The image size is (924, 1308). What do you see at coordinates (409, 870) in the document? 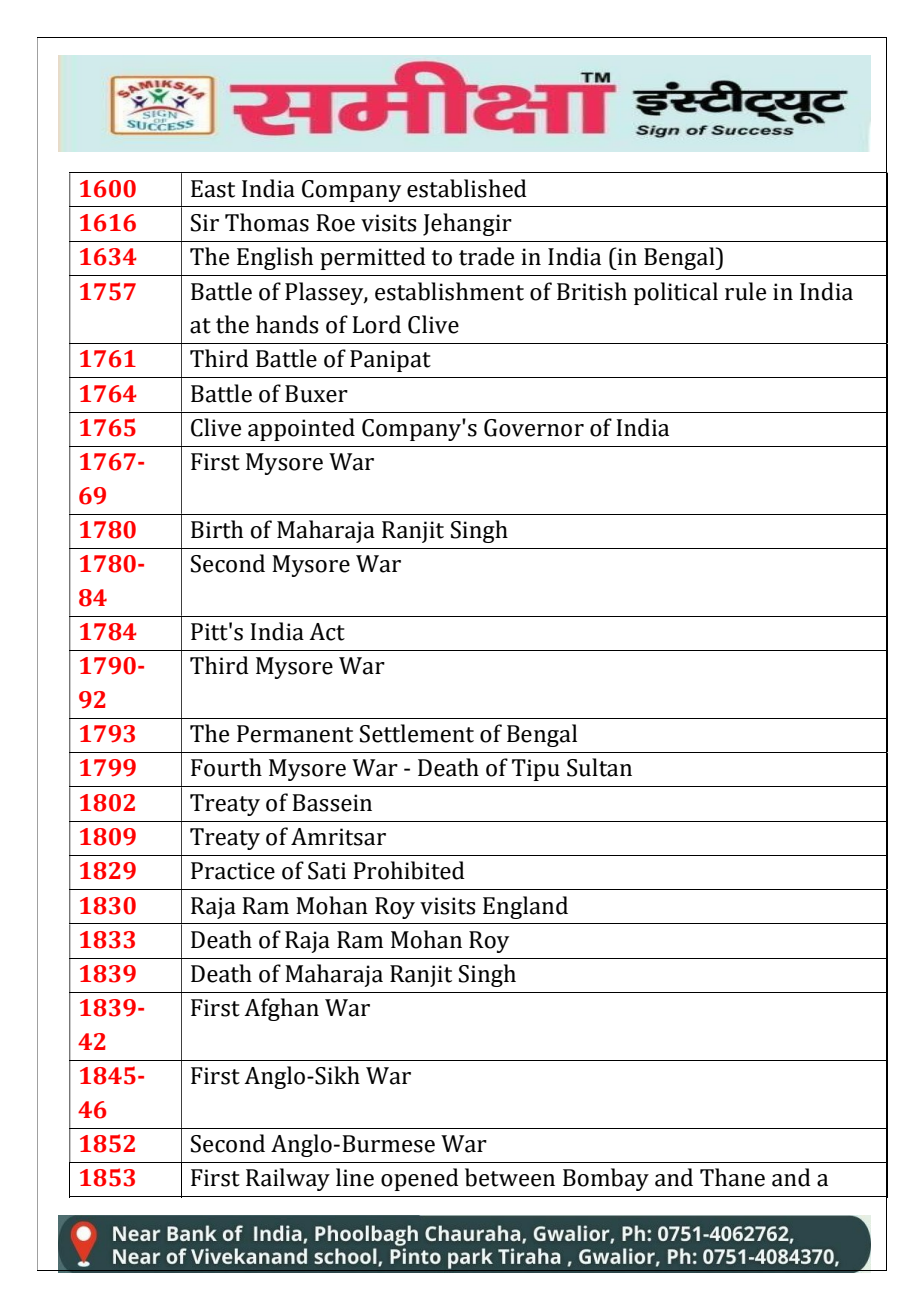
I see `Prohibited` at bounding box center [409, 870].
